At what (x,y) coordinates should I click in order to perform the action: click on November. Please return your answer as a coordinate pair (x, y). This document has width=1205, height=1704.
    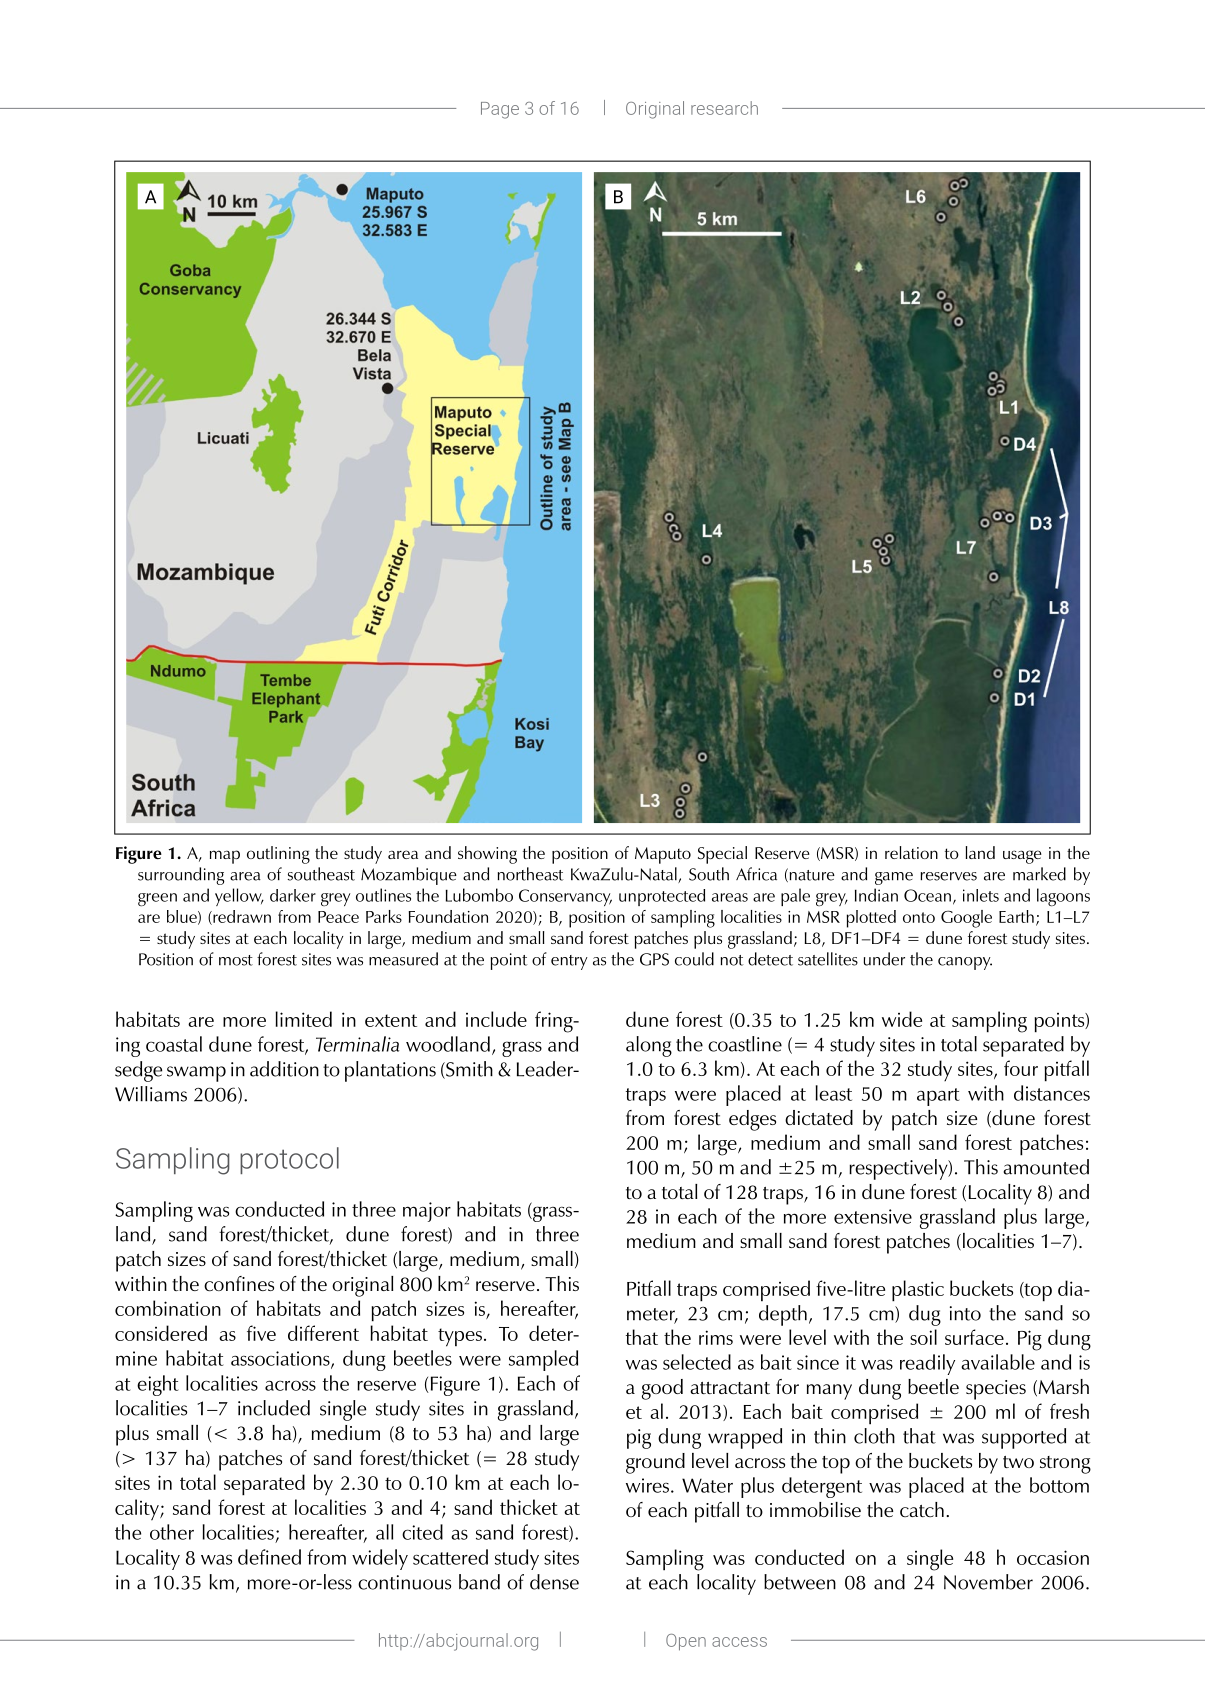
    Looking at the image, I should click on (988, 1582).
